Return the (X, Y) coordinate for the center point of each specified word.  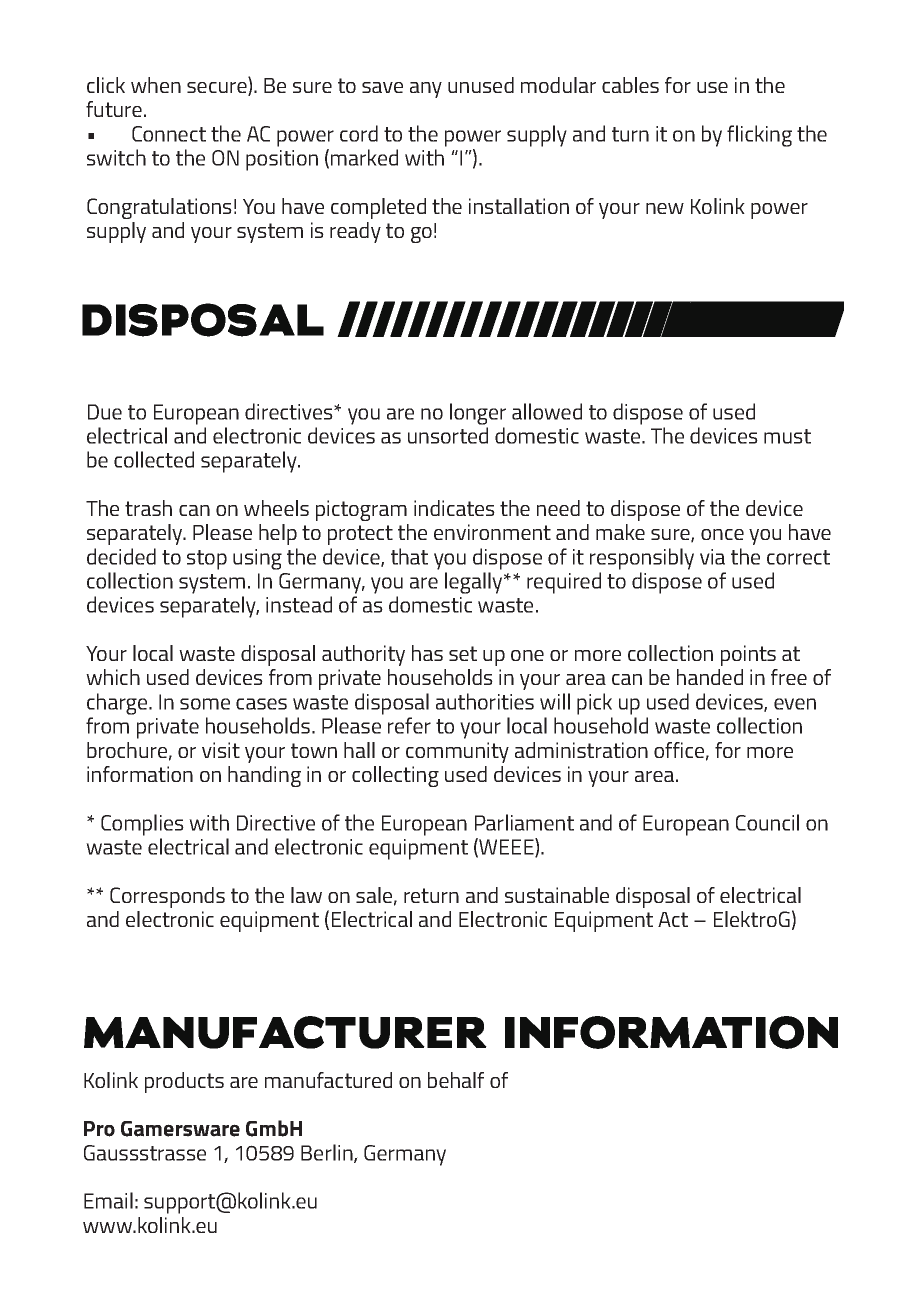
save (382, 87)
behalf (456, 1080)
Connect (169, 134)
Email (108, 1200)
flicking (759, 136)
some (205, 704)
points (748, 655)
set (463, 653)
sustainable (557, 895)
